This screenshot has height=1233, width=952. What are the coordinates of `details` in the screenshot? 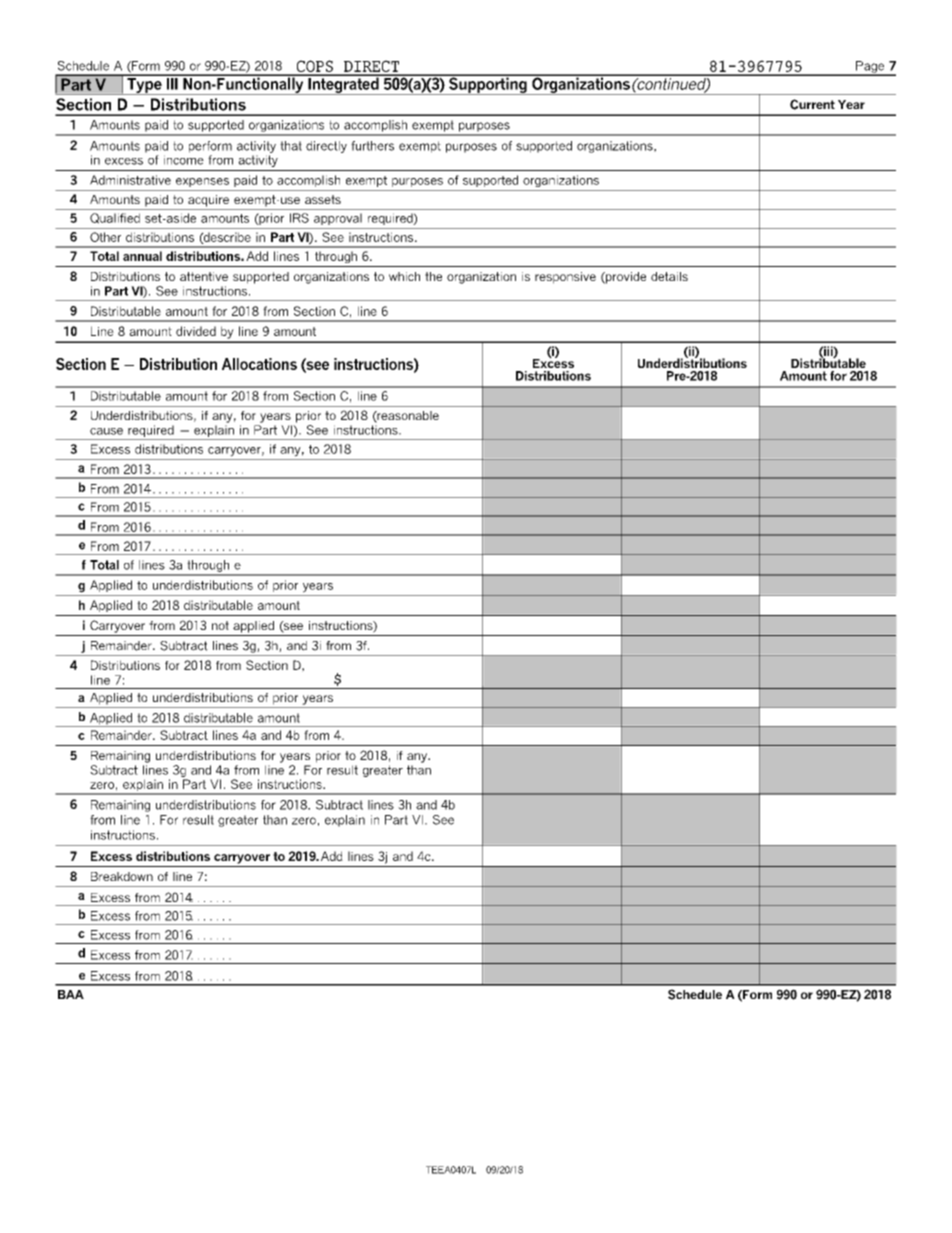 It's located at (669, 276).
